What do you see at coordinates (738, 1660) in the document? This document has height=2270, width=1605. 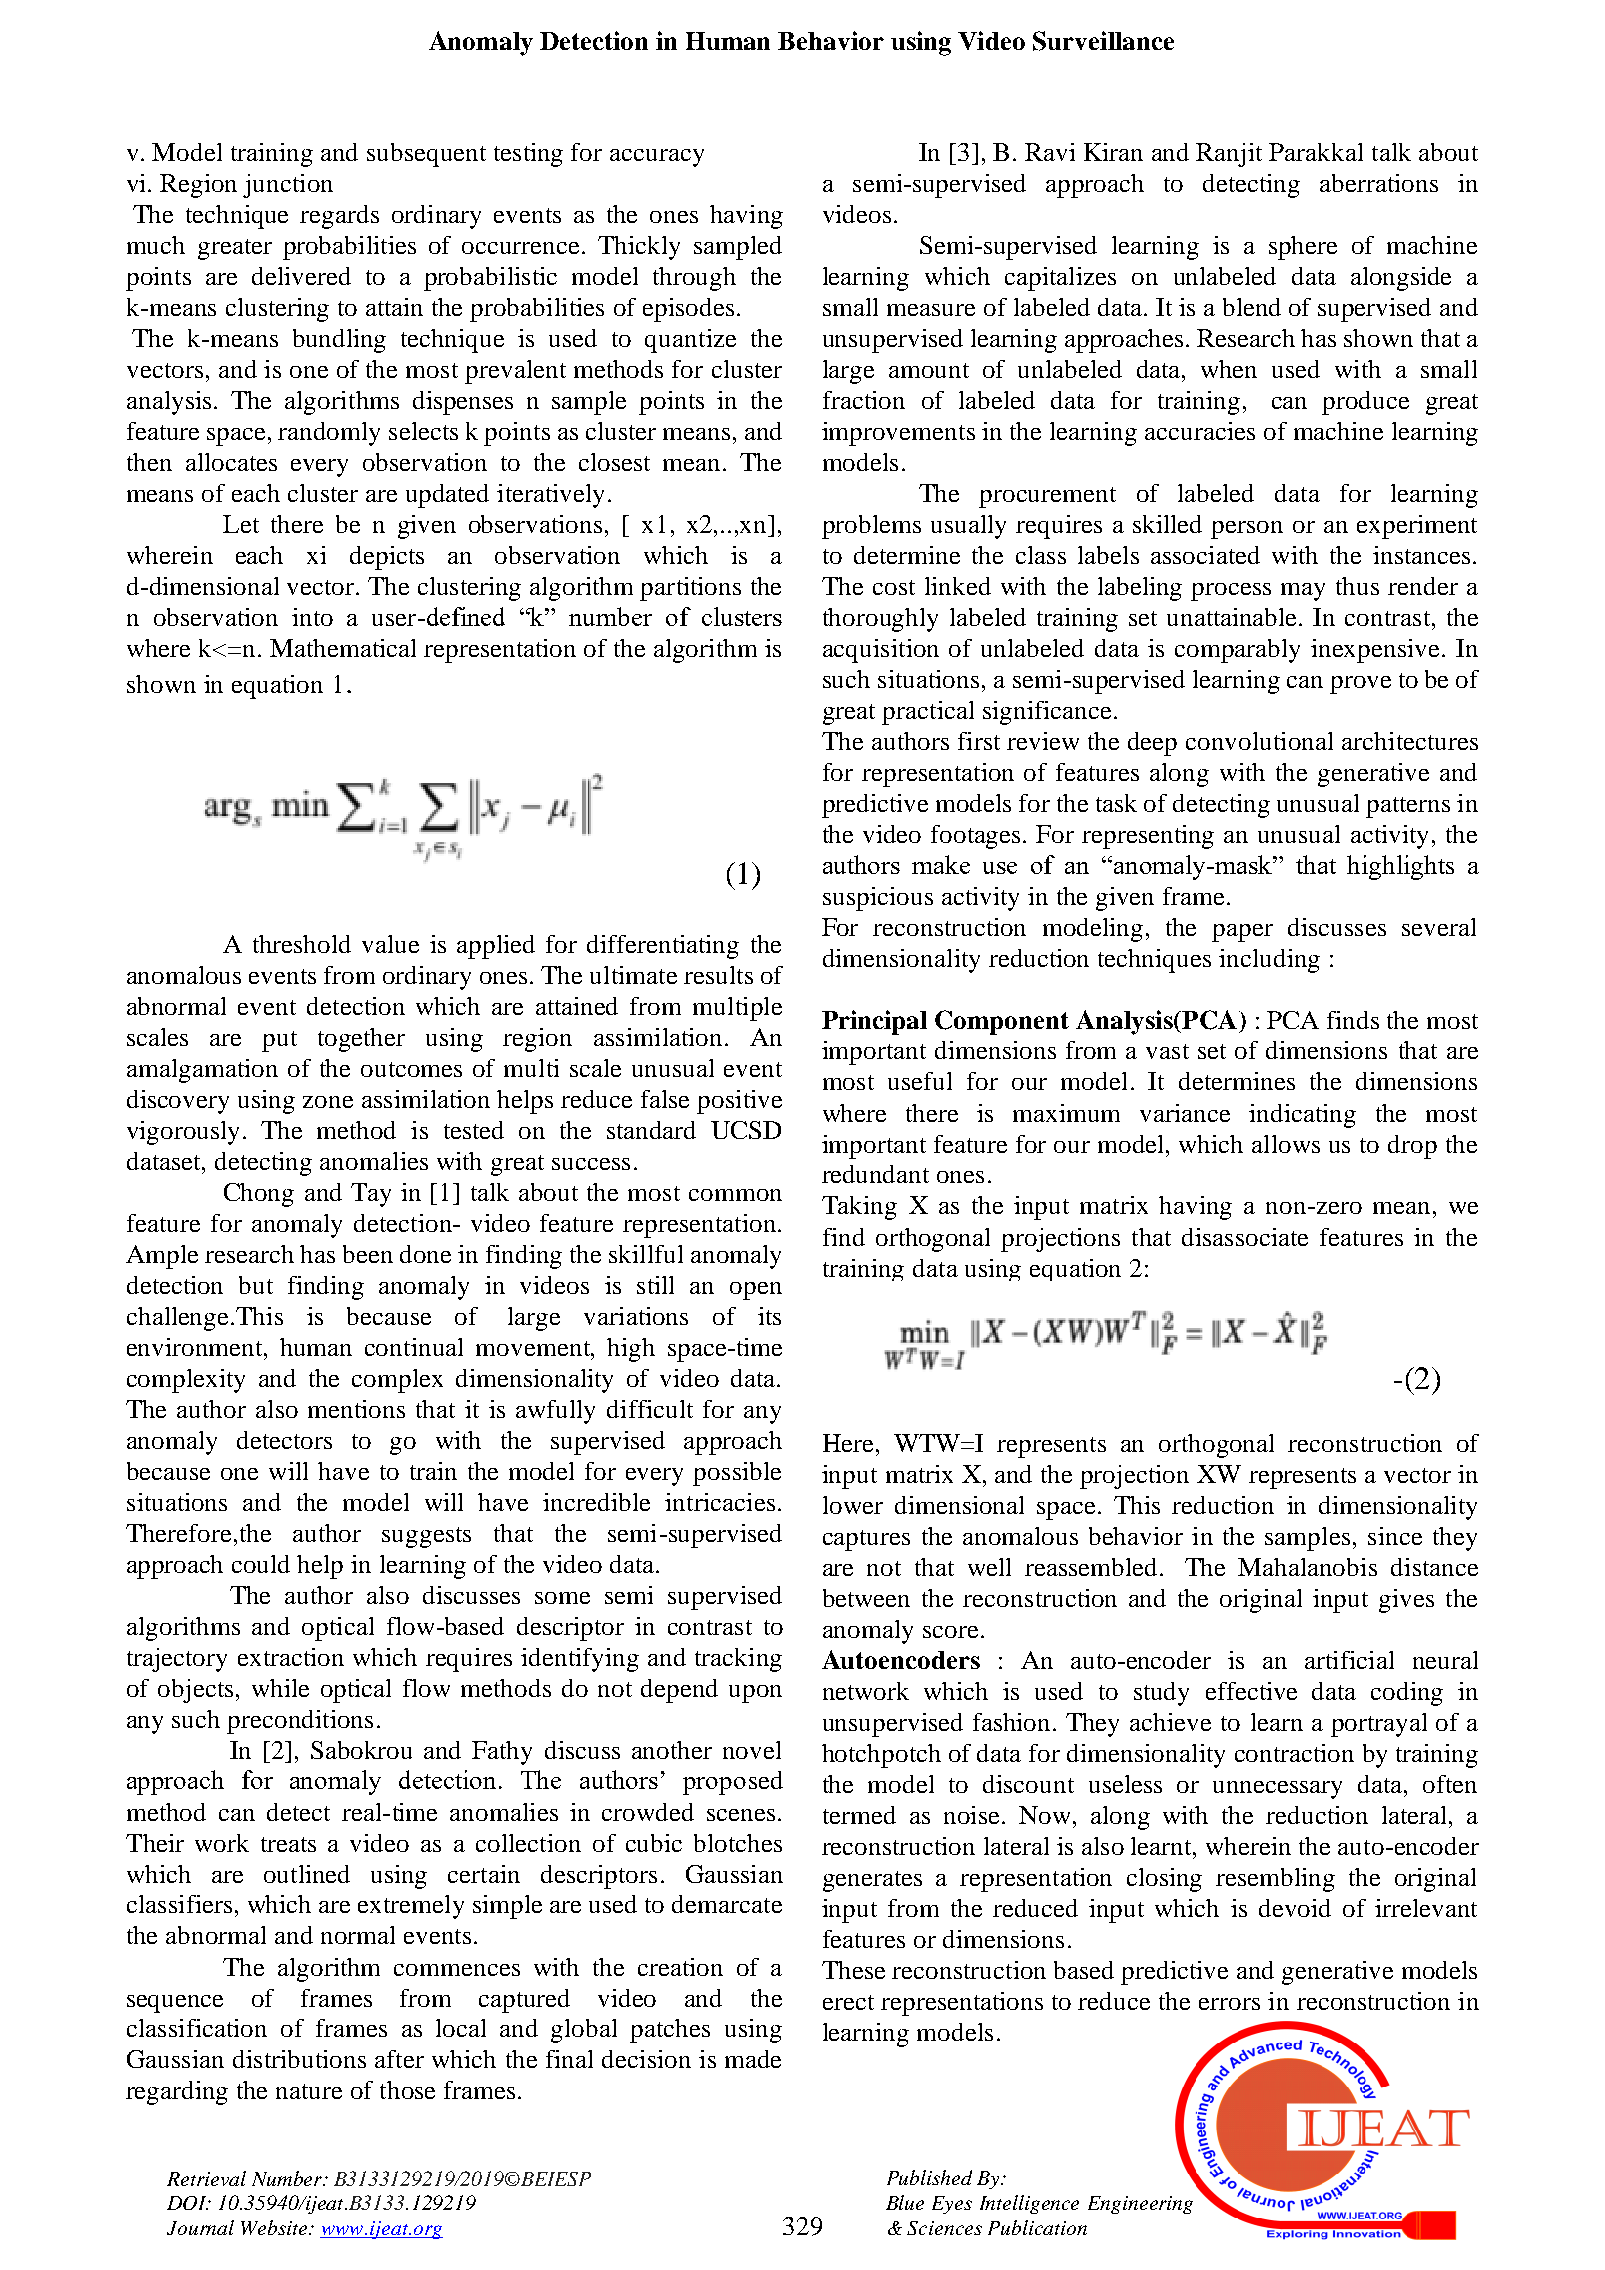 I see `tracking` at bounding box center [738, 1660].
